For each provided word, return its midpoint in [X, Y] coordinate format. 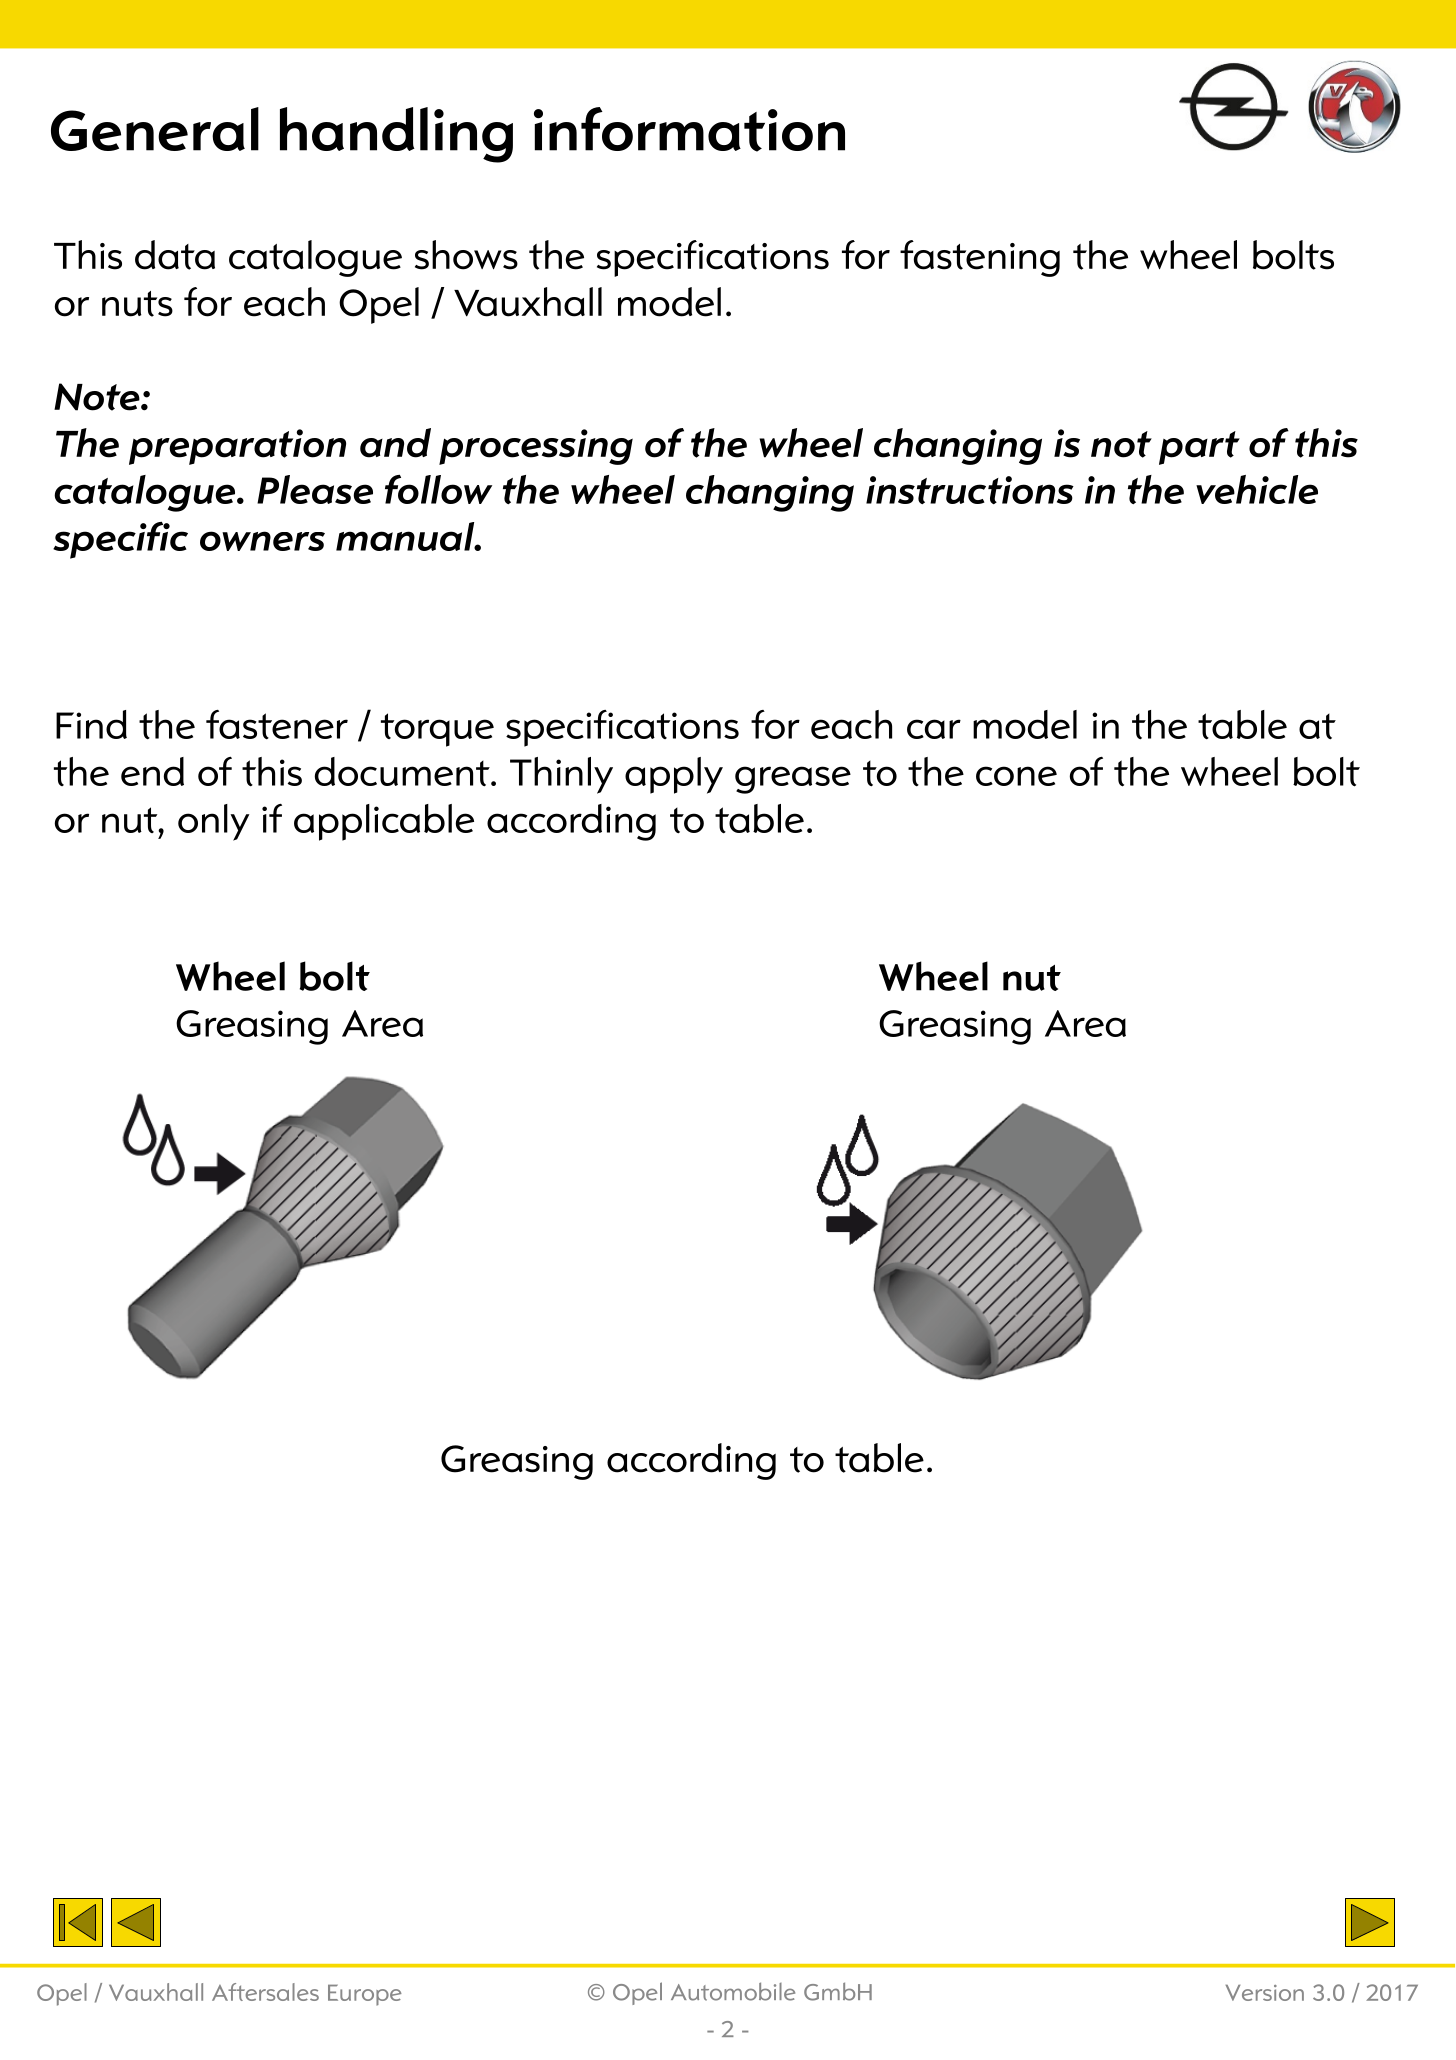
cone [1016, 776]
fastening [980, 258]
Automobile [733, 1991]
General [155, 129]
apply [674, 775]
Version [1265, 1993]
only [213, 822]
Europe [365, 1995]
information [689, 129]
